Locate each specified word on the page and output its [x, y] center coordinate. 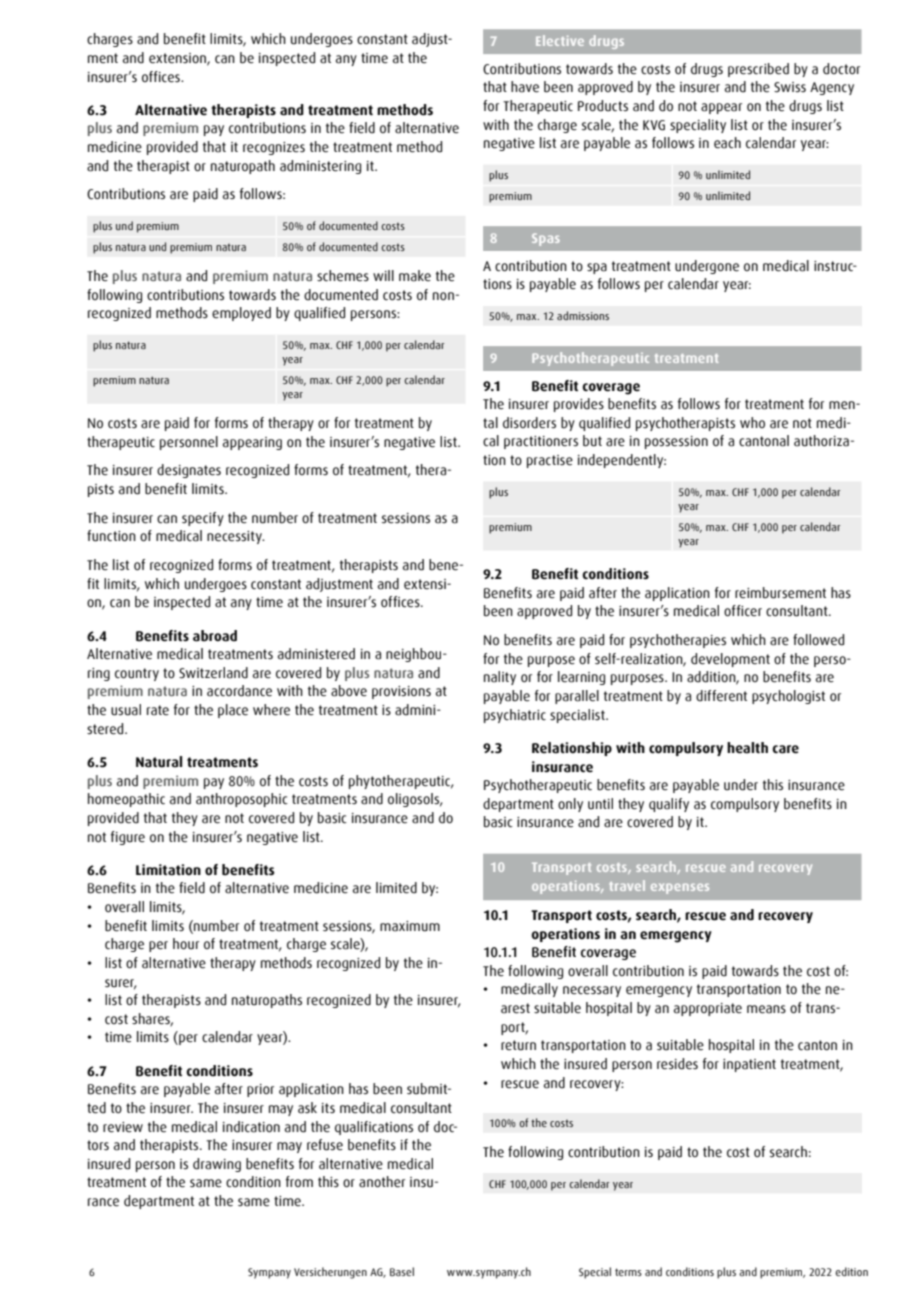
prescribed [758, 70]
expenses [680, 888]
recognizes [274, 148]
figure [128, 838]
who [752, 422]
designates [189, 471]
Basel [402, 1271]
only [570, 805]
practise [550, 461]
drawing [217, 1165]
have [525, 87]
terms [628, 1272]
